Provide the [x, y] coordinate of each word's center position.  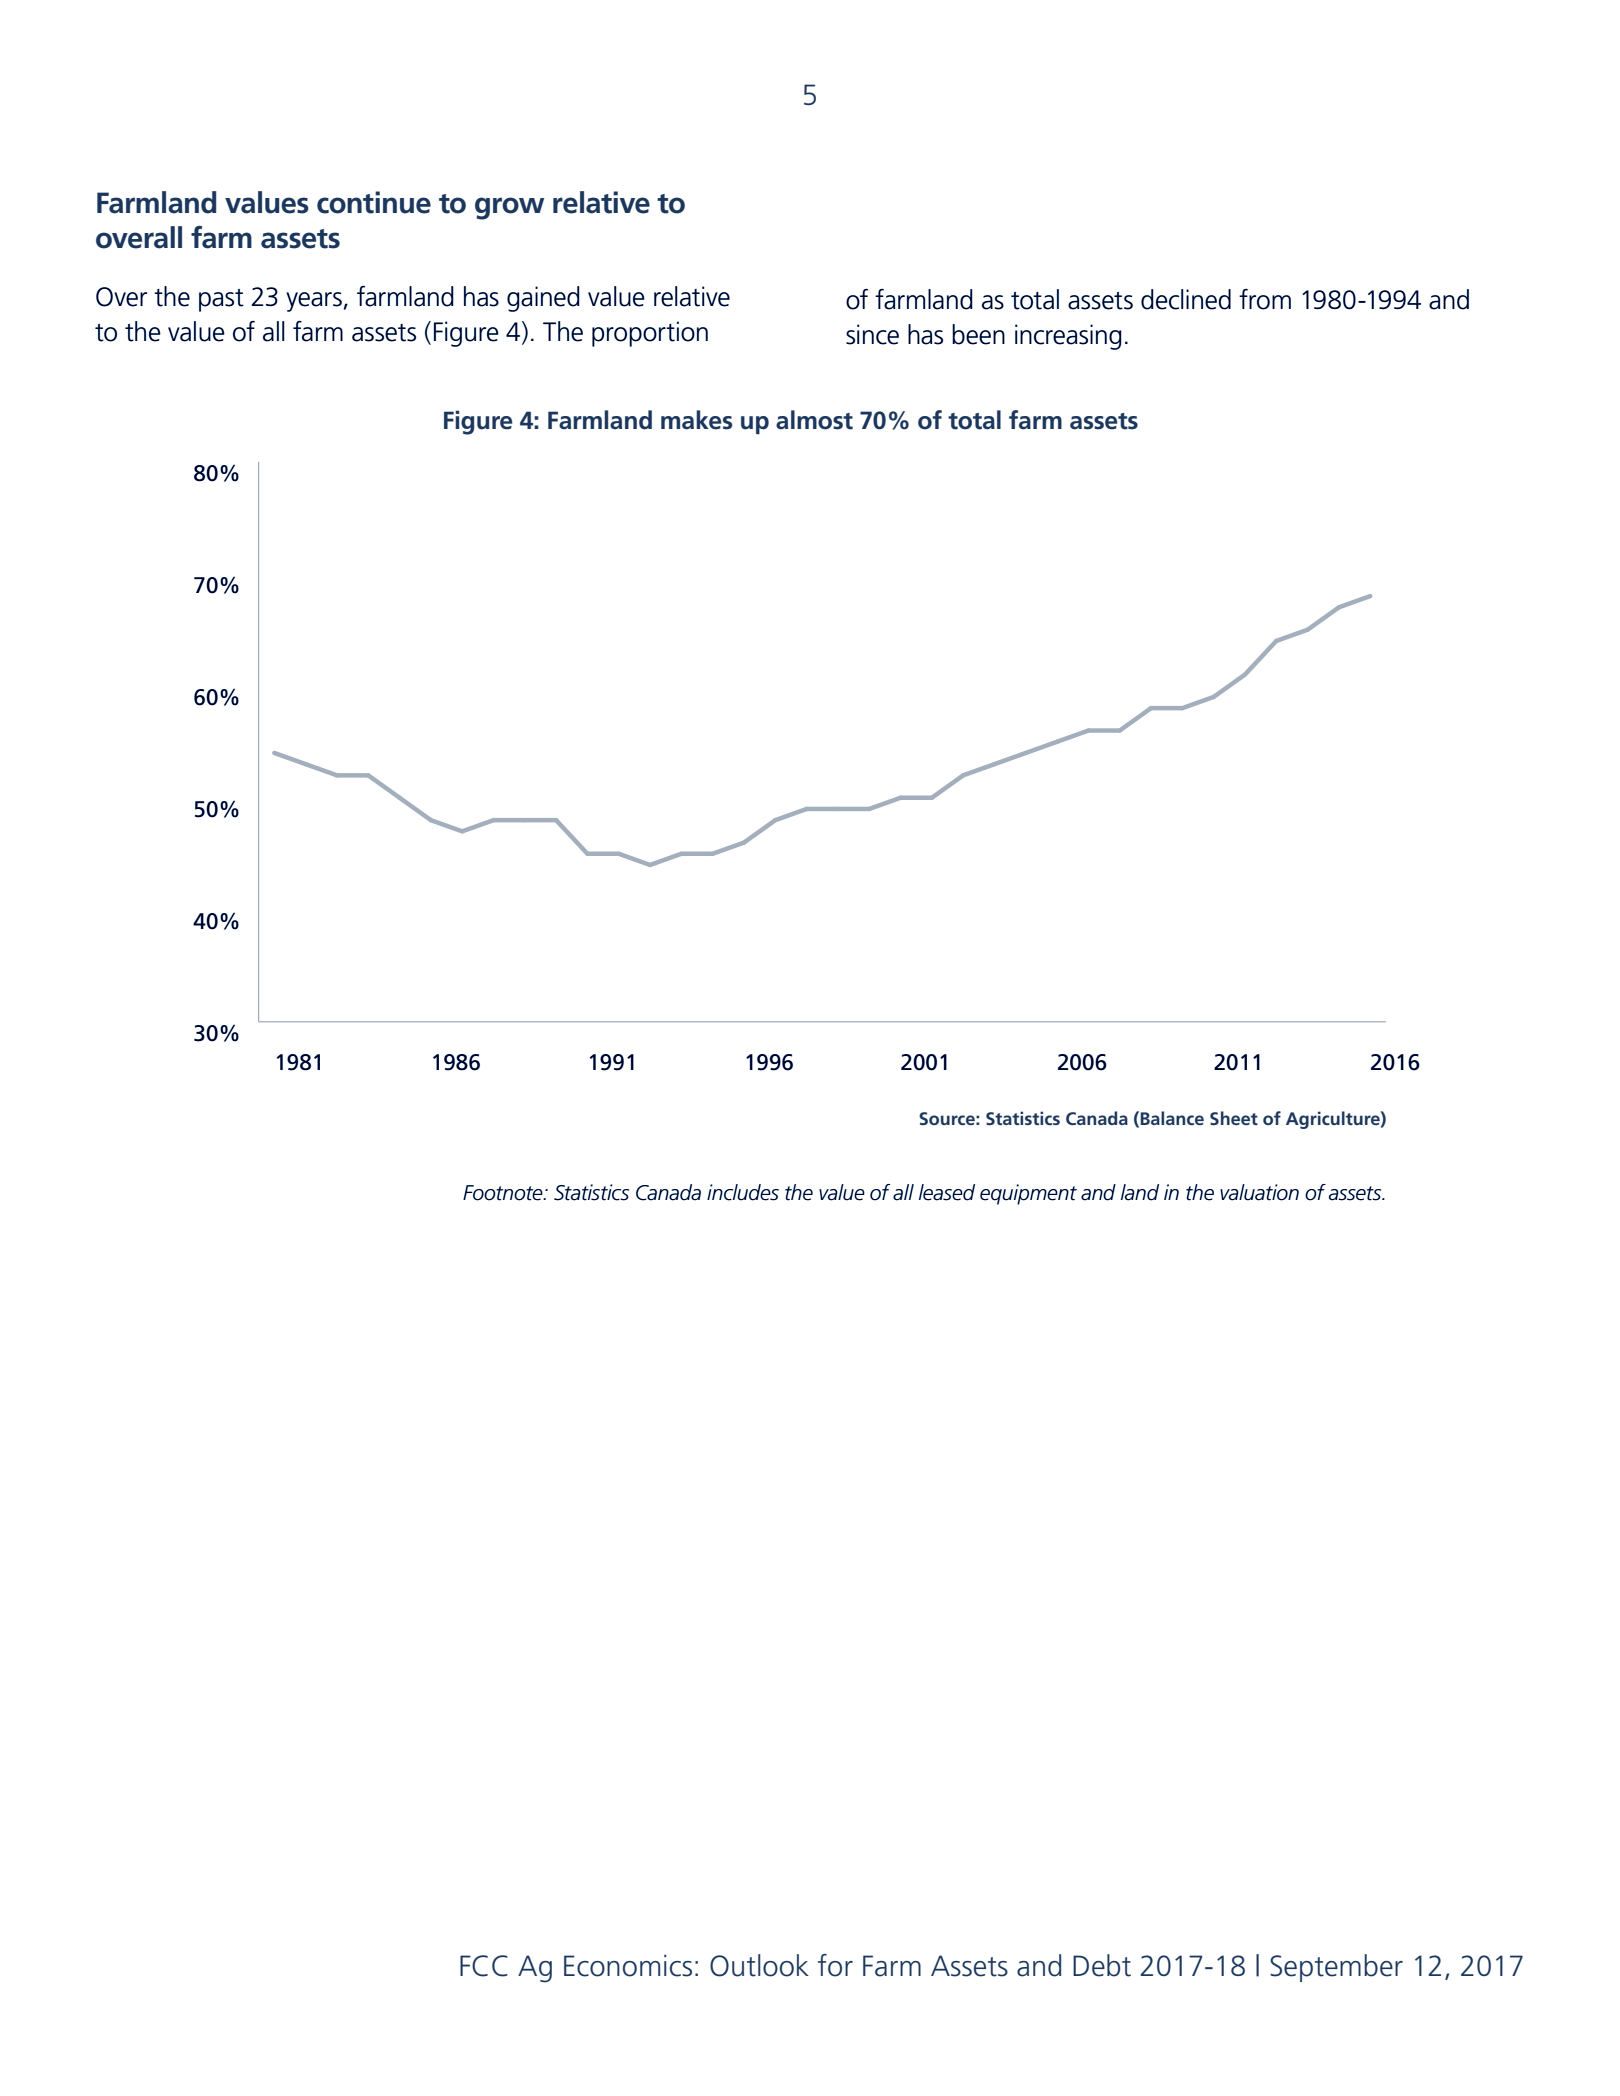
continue [374, 202]
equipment [1028, 1194]
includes [743, 1192]
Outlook [759, 1965]
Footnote [504, 1193]
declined [1186, 299]
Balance [1172, 1118]
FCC [484, 1966]
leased [947, 1192]
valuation [1259, 1192]
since [872, 334]
